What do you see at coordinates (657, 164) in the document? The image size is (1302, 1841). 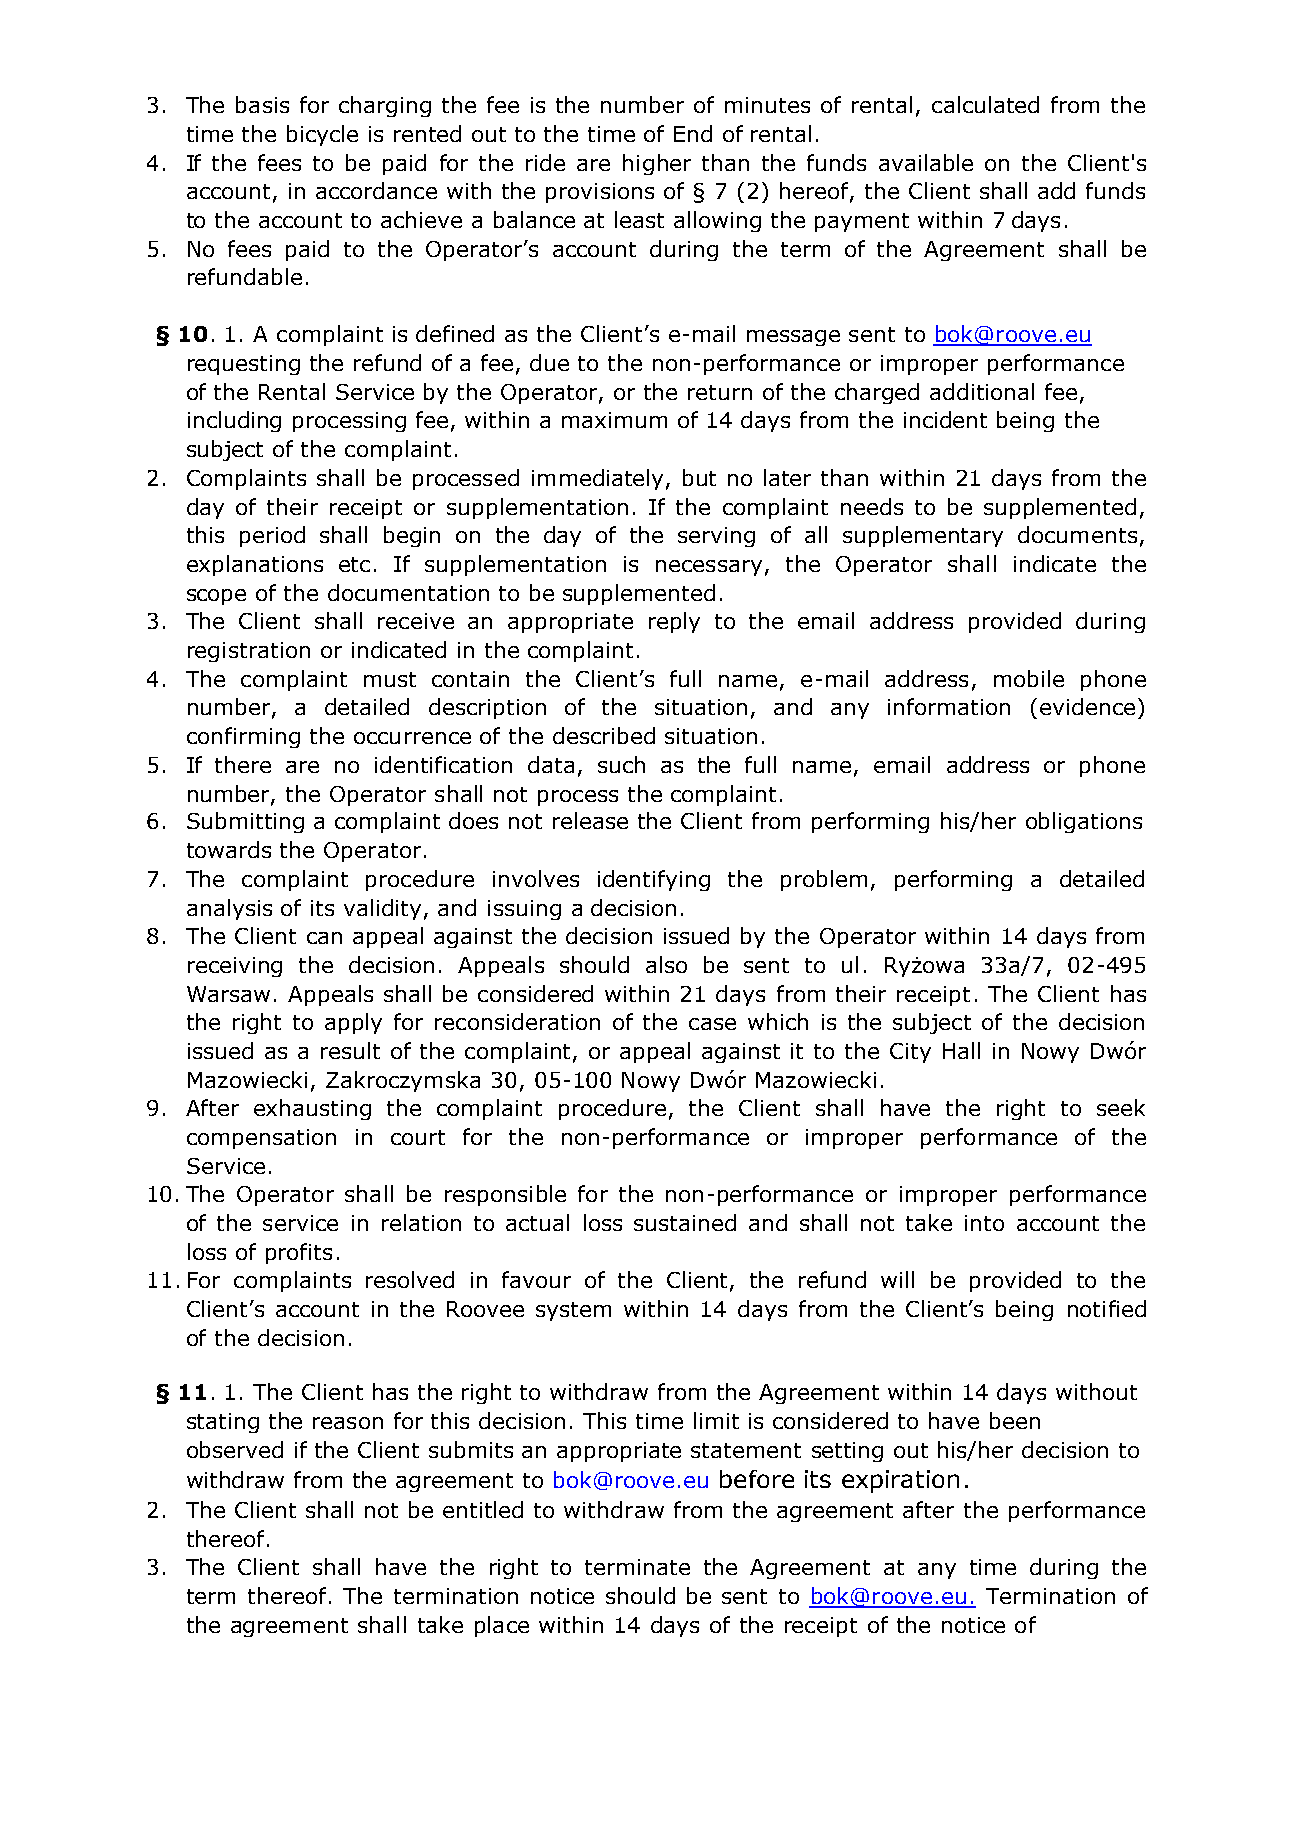 I see `higher` at bounding box center [657, 164].
